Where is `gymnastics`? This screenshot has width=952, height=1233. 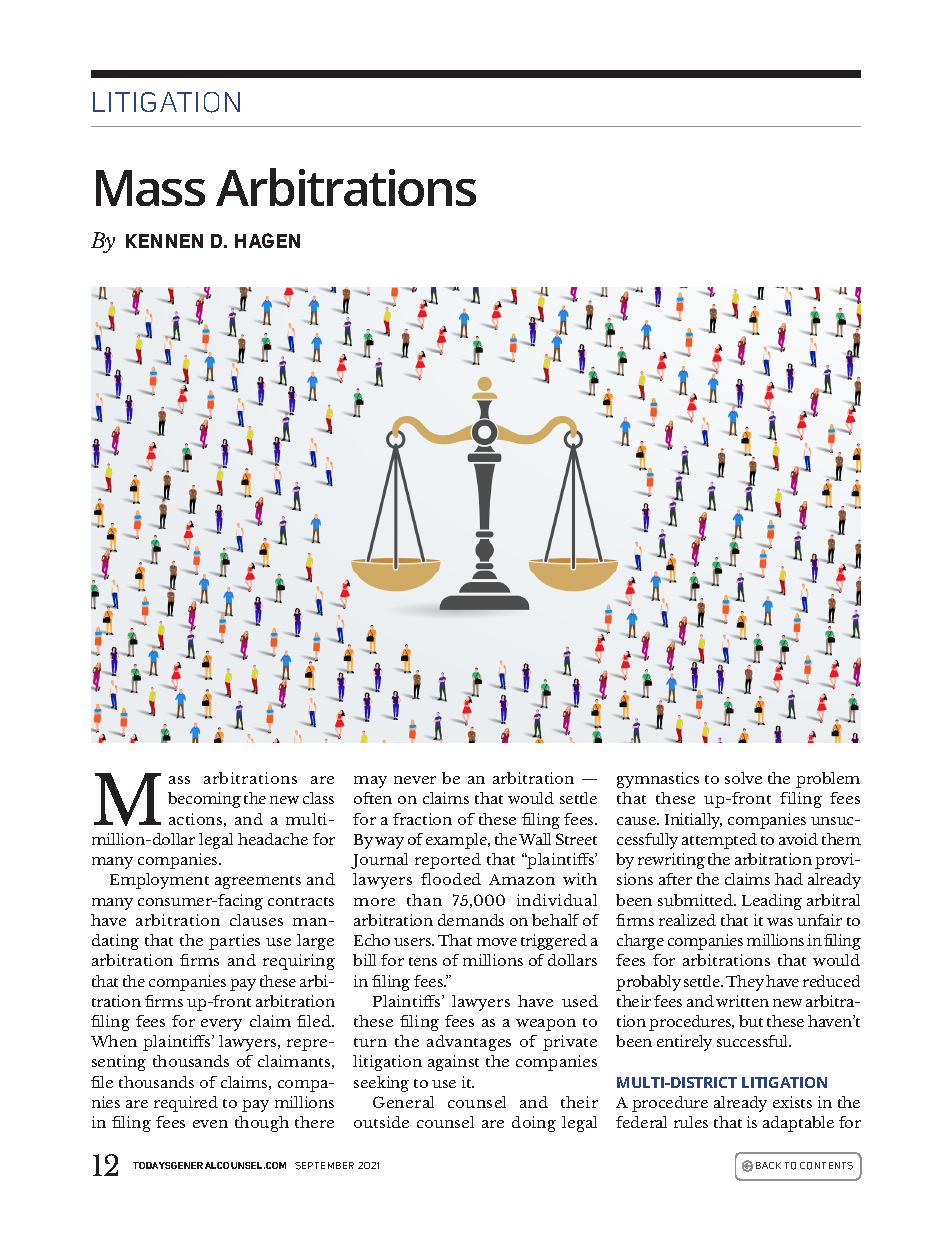
gymnastics is located at coordinates (658, 780).
